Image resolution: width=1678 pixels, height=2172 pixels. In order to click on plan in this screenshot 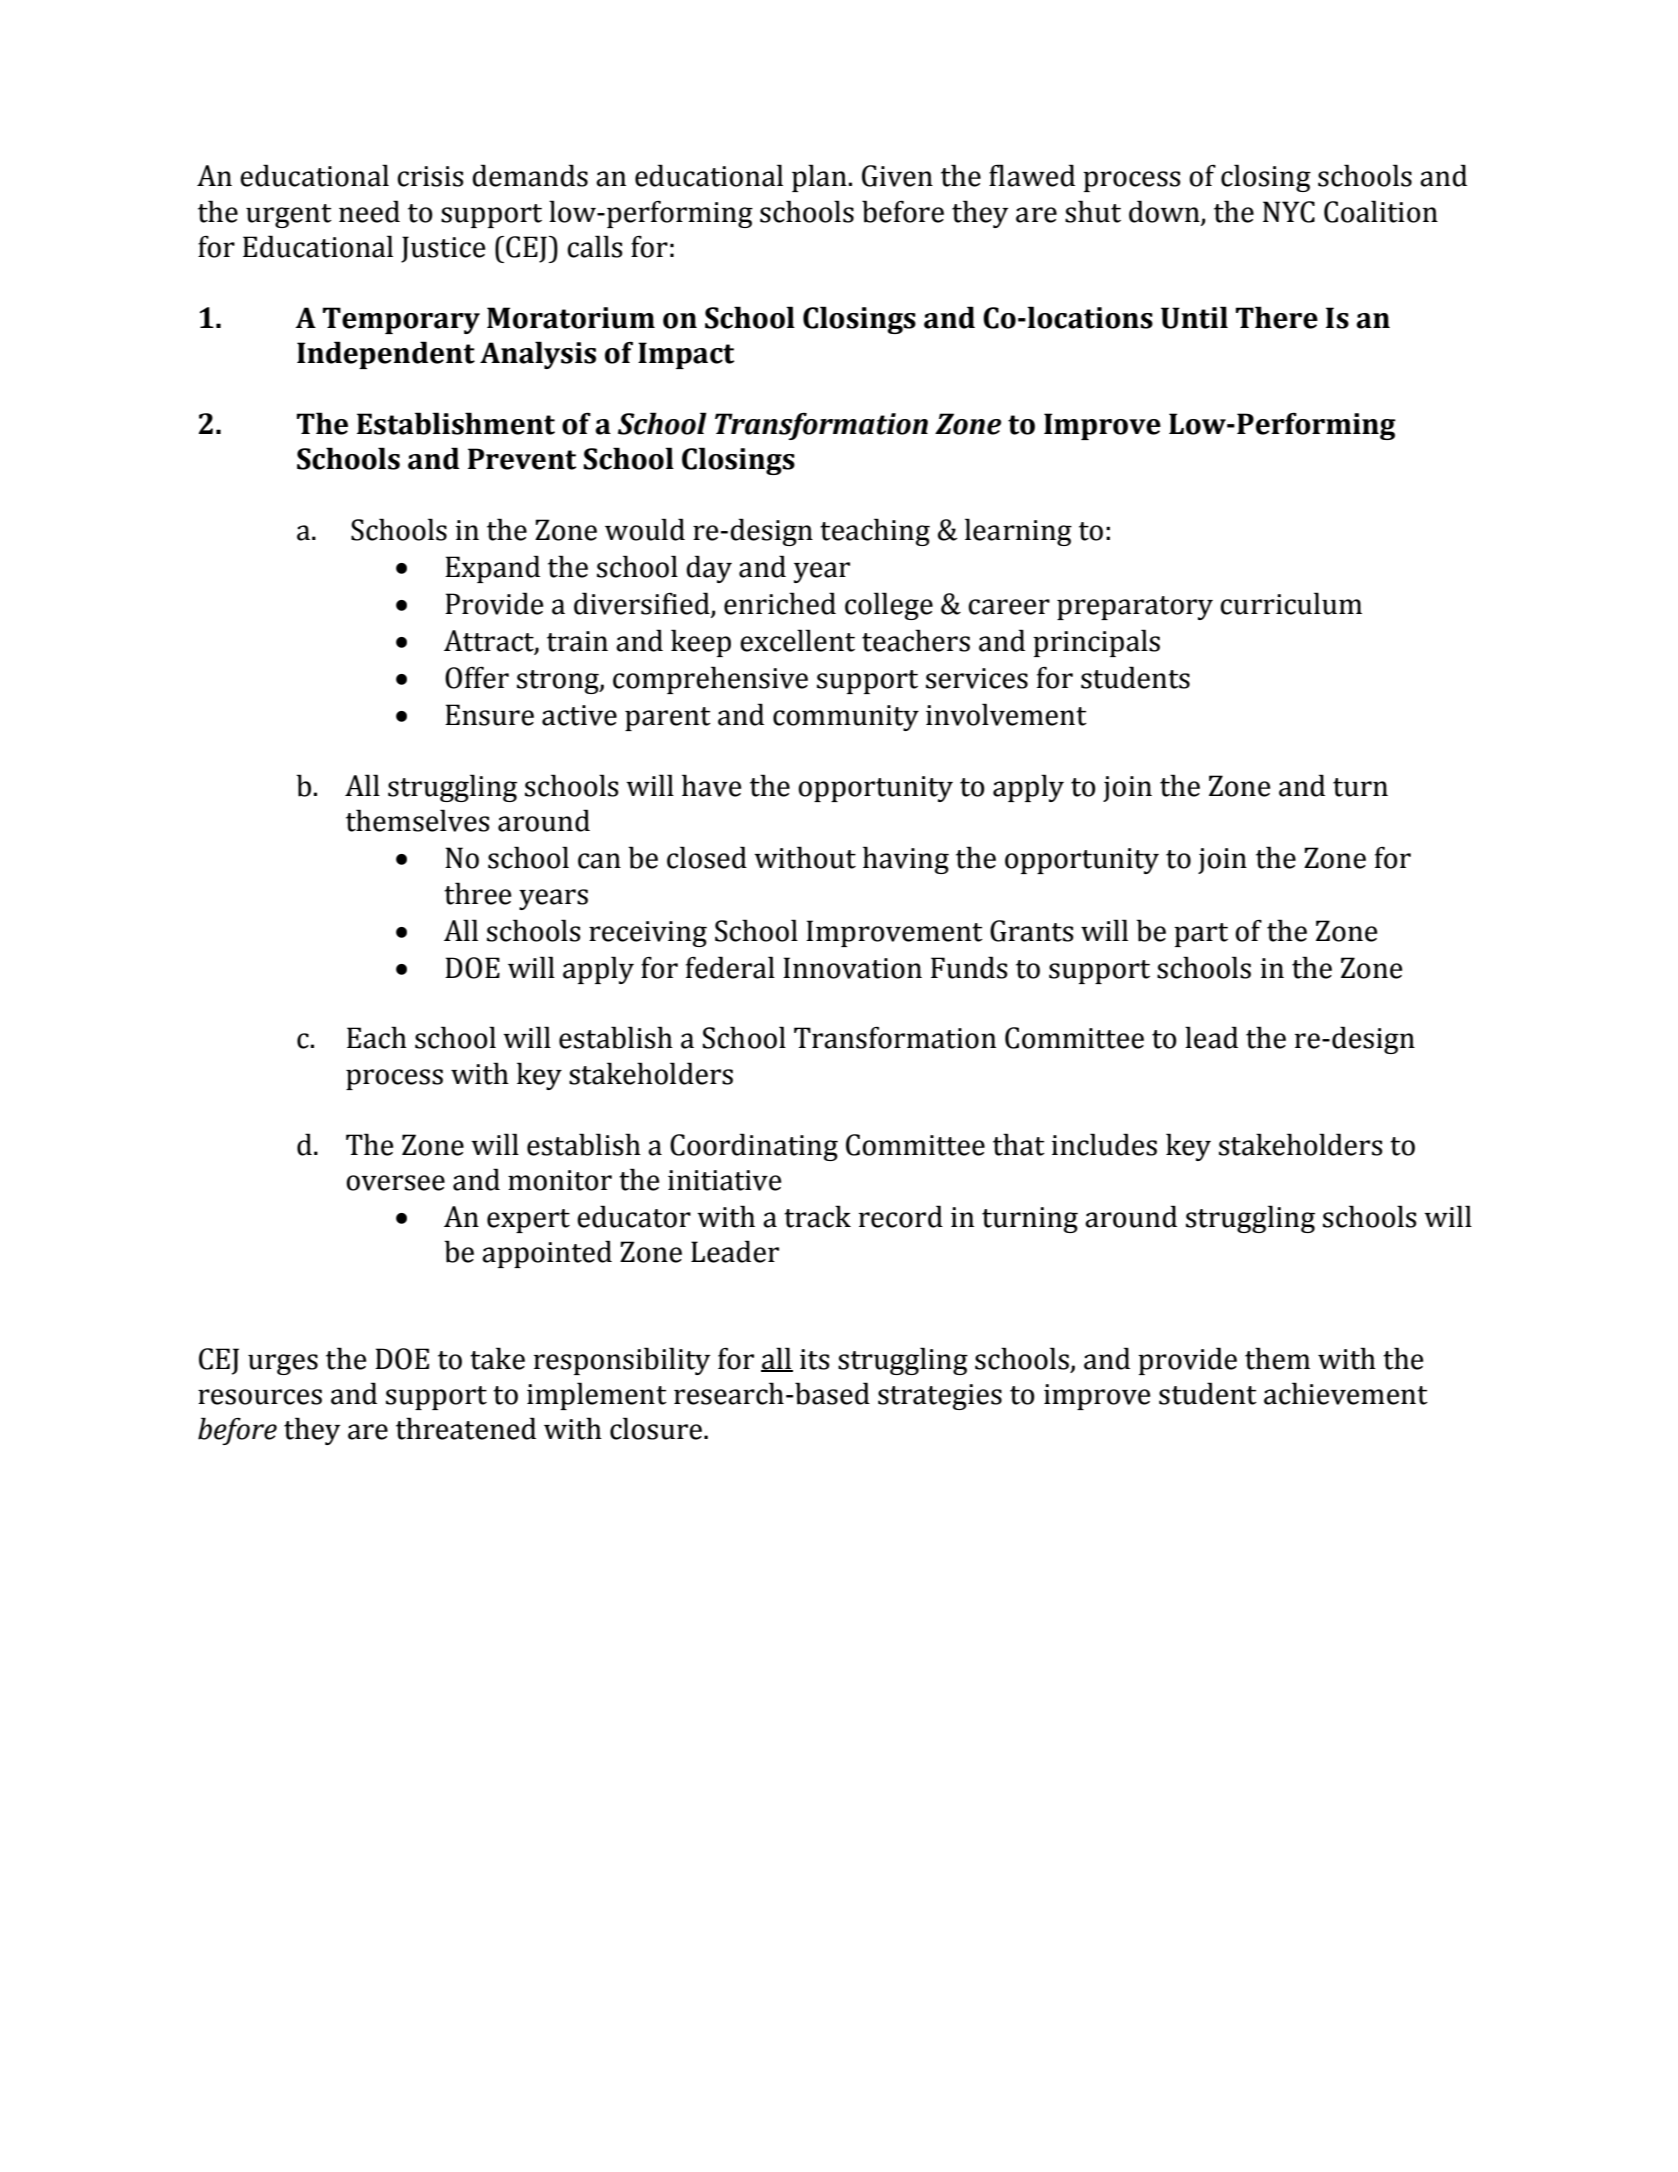, I will do `click(819, 178)`.
